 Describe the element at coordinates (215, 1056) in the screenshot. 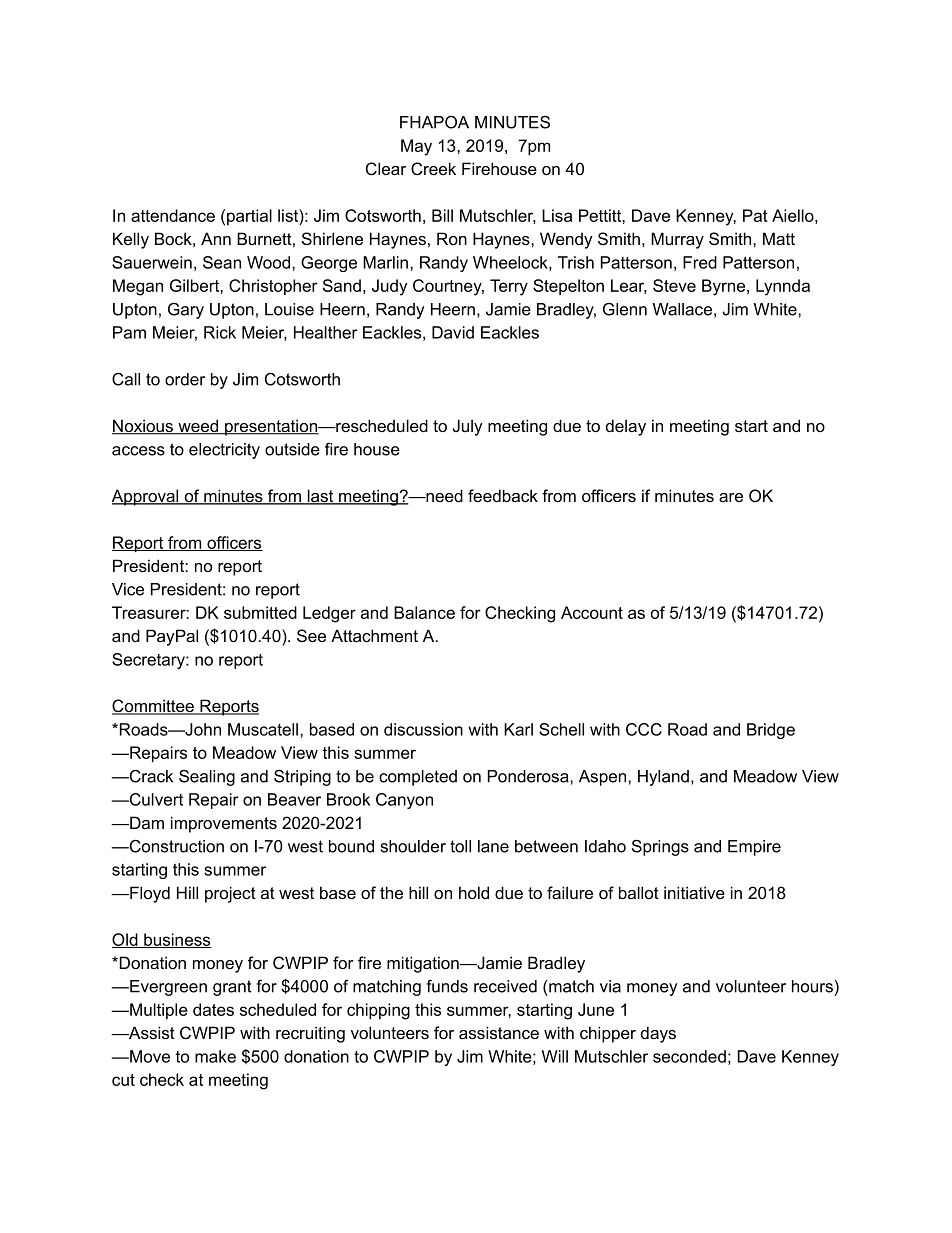

I see `make` at that location.
